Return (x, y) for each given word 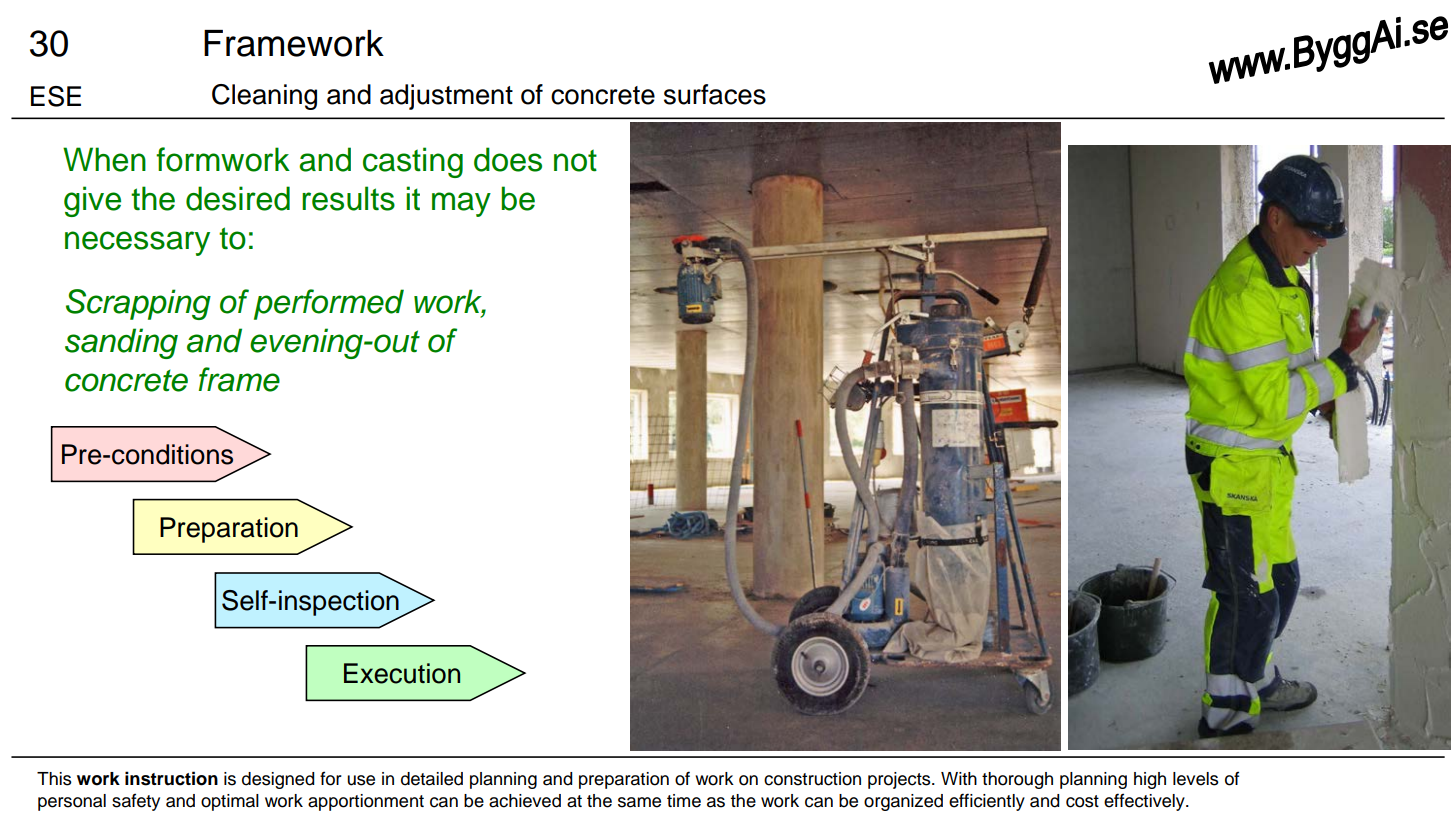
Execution (402, 673)
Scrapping (138, 304)
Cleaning (264, 97)
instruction (171, 778)
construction (812, 779)
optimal (230, 802)
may (461, 204)
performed (329, 304)
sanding (121, 343)
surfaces (715, 94)
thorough (1017, 780)
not (575, 160)
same (639, 802)
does (508, 159)
